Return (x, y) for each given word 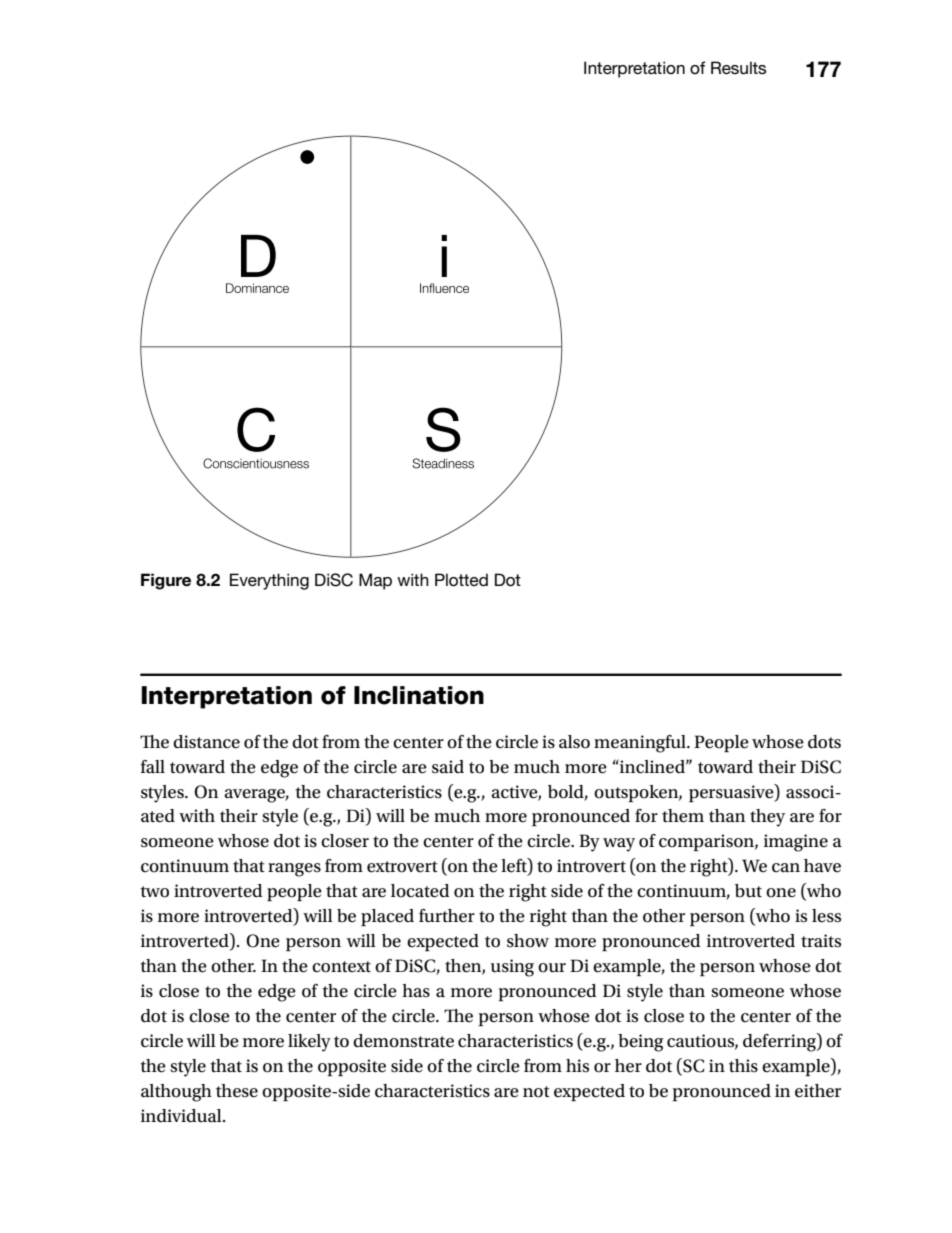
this (743, 1066)
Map (375, 581)
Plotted (461, 580)
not (536, 1092)
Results (738, 68)
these (237, 1091)
